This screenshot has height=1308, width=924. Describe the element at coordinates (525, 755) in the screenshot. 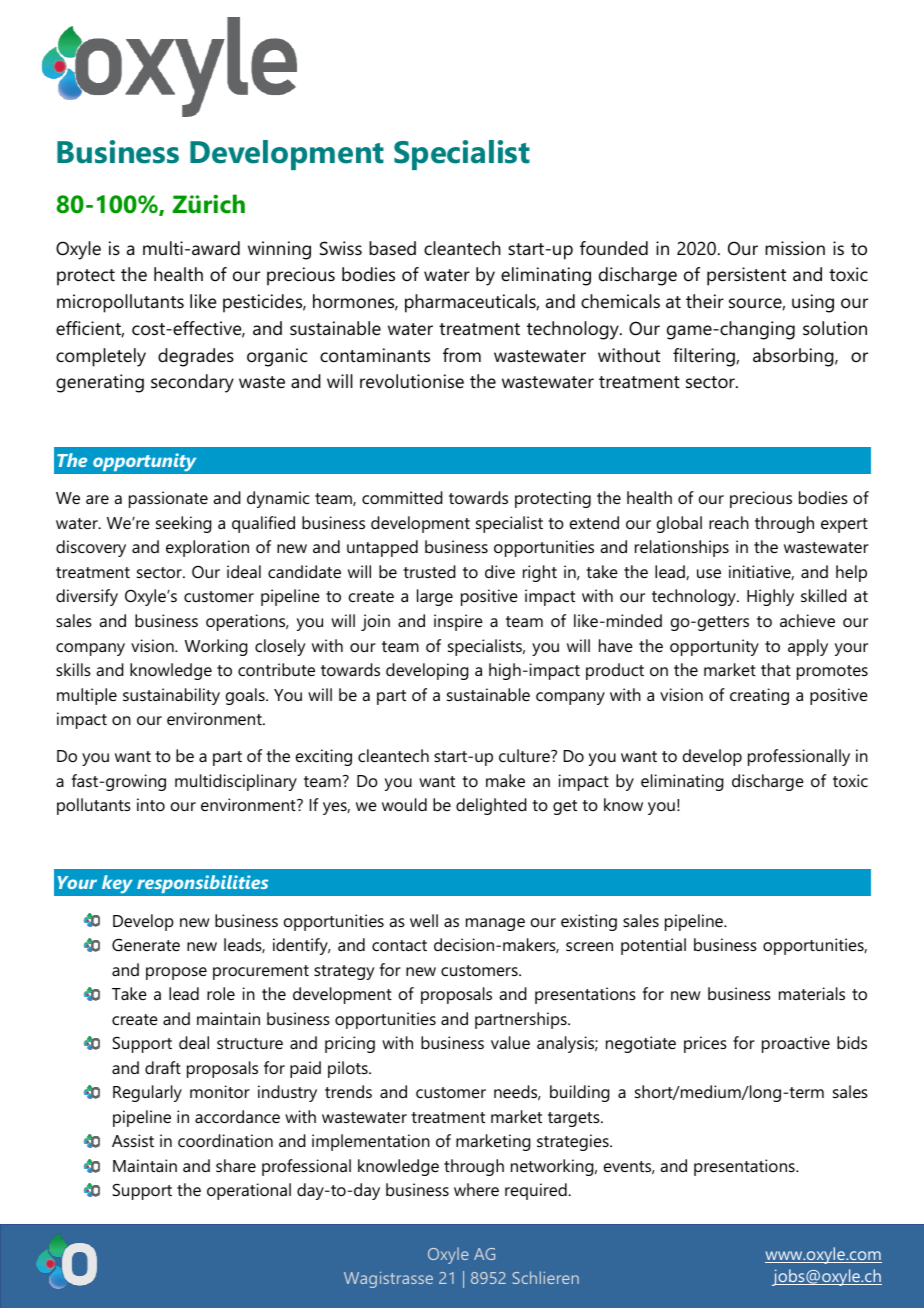

I see `culture` at that location.
